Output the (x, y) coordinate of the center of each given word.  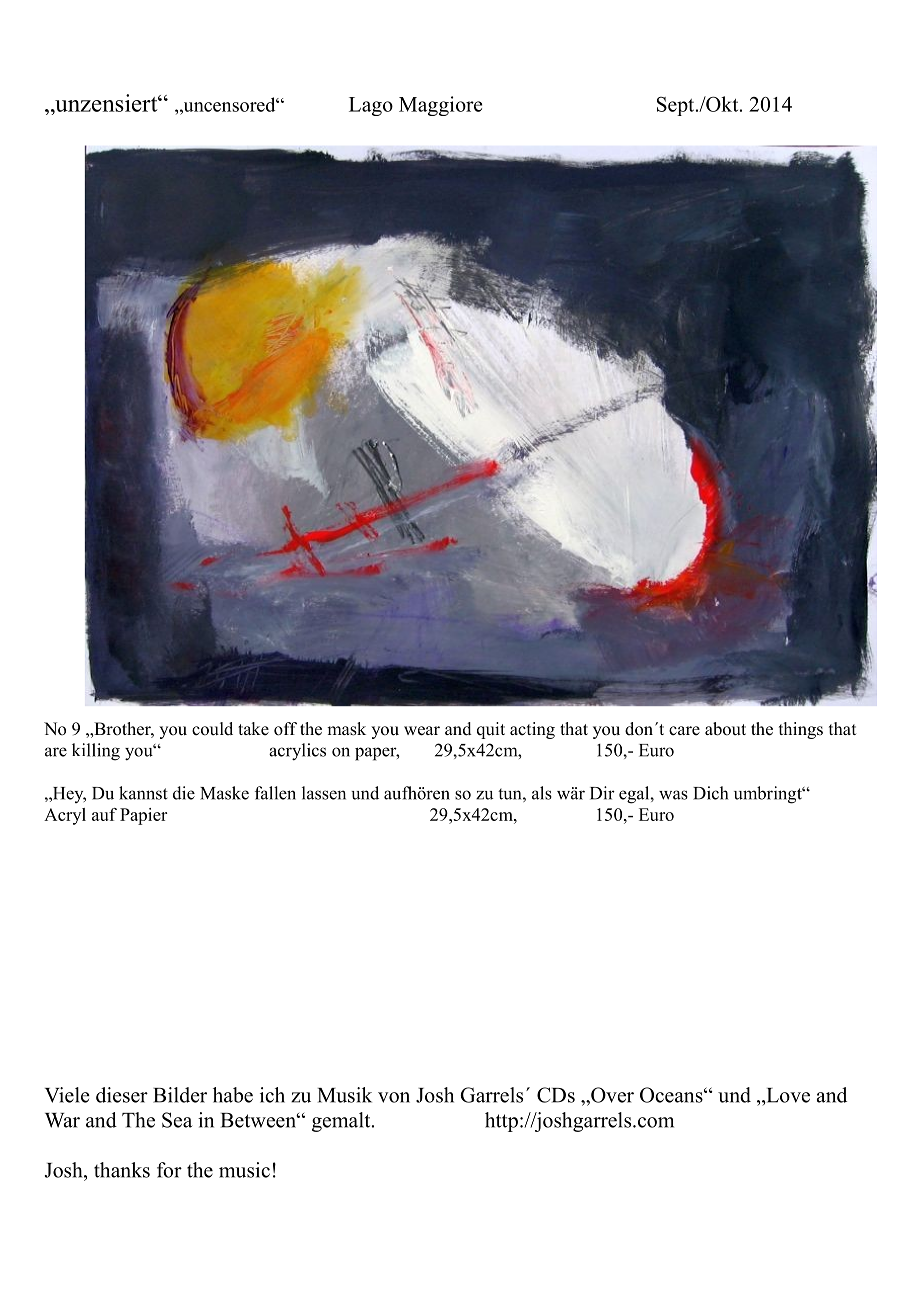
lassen (324, 793)
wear (422, 731)
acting (532, 730)
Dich (710, 793)
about (725, 729)
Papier (143, 816)
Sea (177, 1120)
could (212, 729)
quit (491, 730)
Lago (371, 106)
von (394, 1097)
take (253, 729)
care (684, 731)
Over (611, 1095)
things (801, 730)
